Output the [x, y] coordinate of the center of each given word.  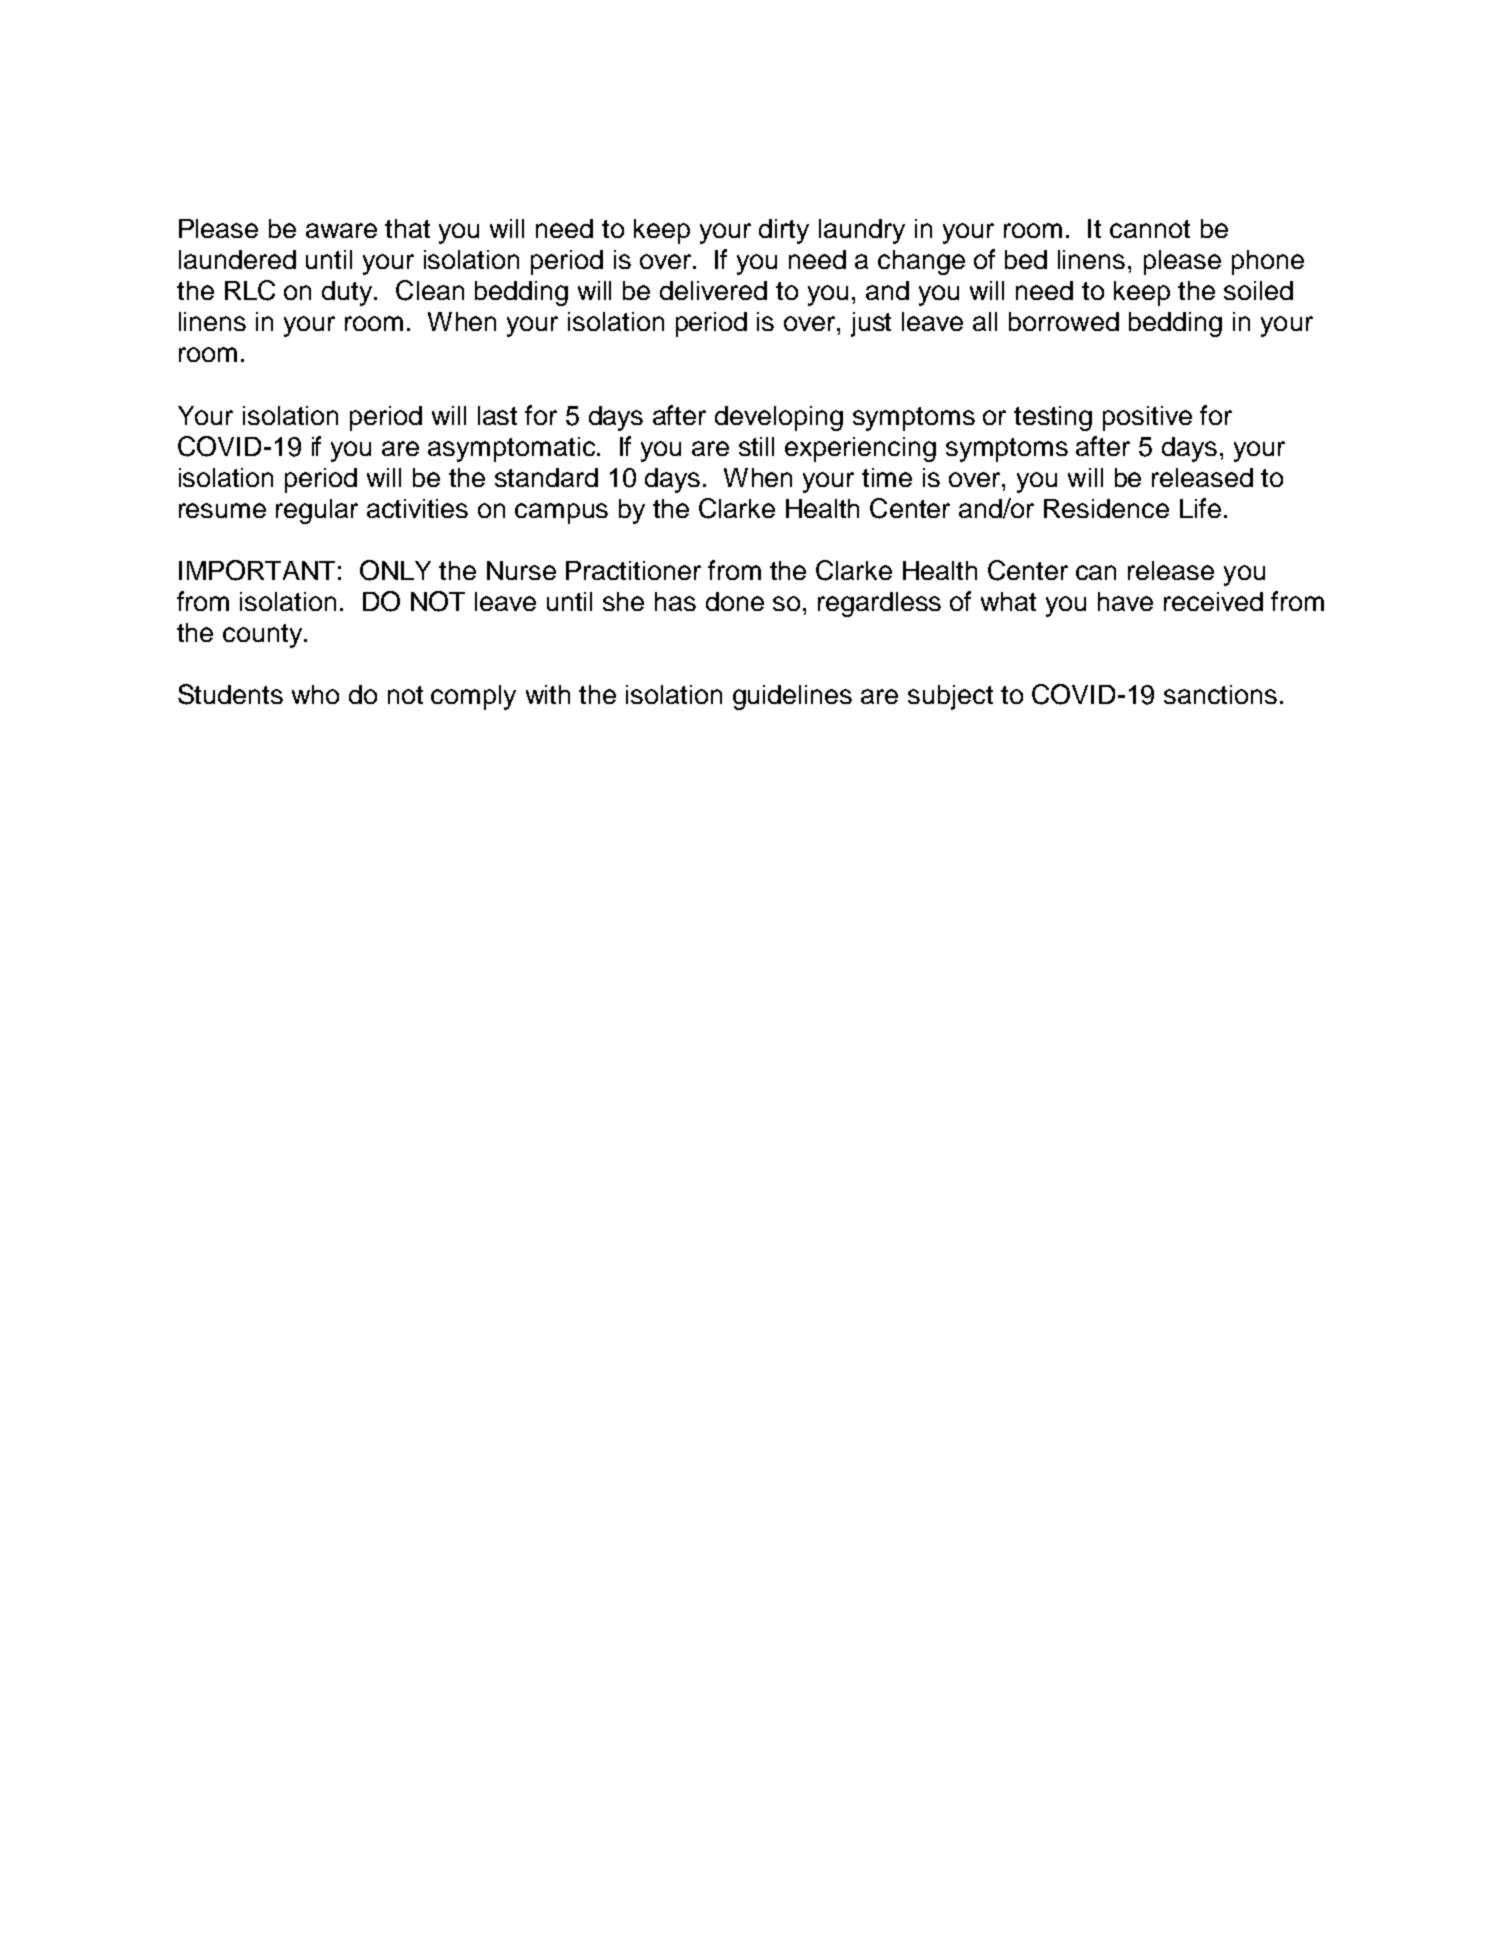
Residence [1106, 508]
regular [317, 511]
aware [341, 230]
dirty [784, 231]
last [497, 415]
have [1125, 601]
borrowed [1064, 321]
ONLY [395, 570]
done [735, 601]
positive [1147, 418]
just [871, 324]
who [315, 694]
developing [779, 418]
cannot [1150, 229]
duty [348, 293]
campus [561, 513]
